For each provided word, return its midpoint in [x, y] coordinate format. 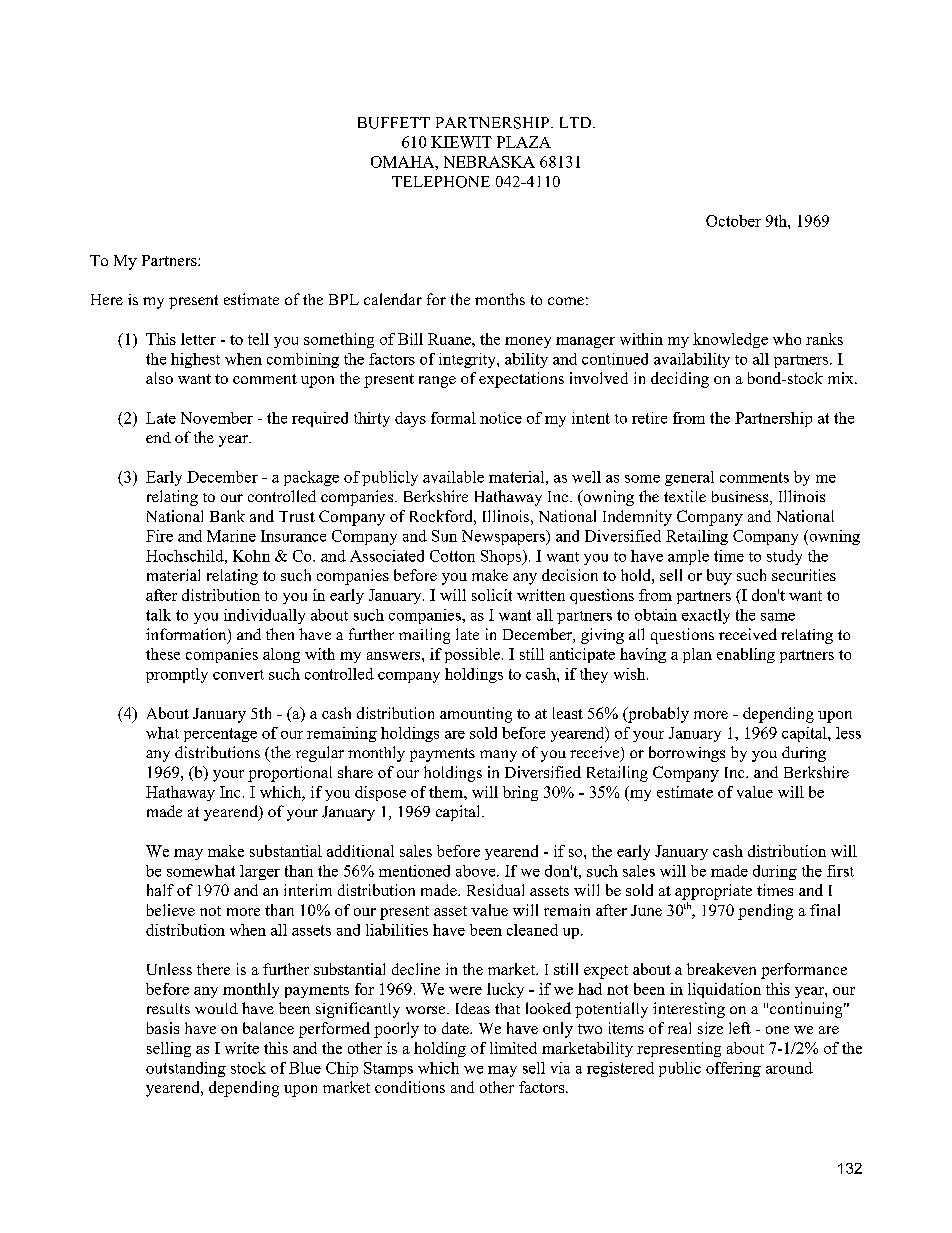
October [733, 221]
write [242, 1048]
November [217, 418]
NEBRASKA [489, 162]
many [498, 756]
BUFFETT [394, 123]
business [741, 498]
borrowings [687, 754]
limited [513, 1048]
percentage [220, 735]
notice [501, 418]
